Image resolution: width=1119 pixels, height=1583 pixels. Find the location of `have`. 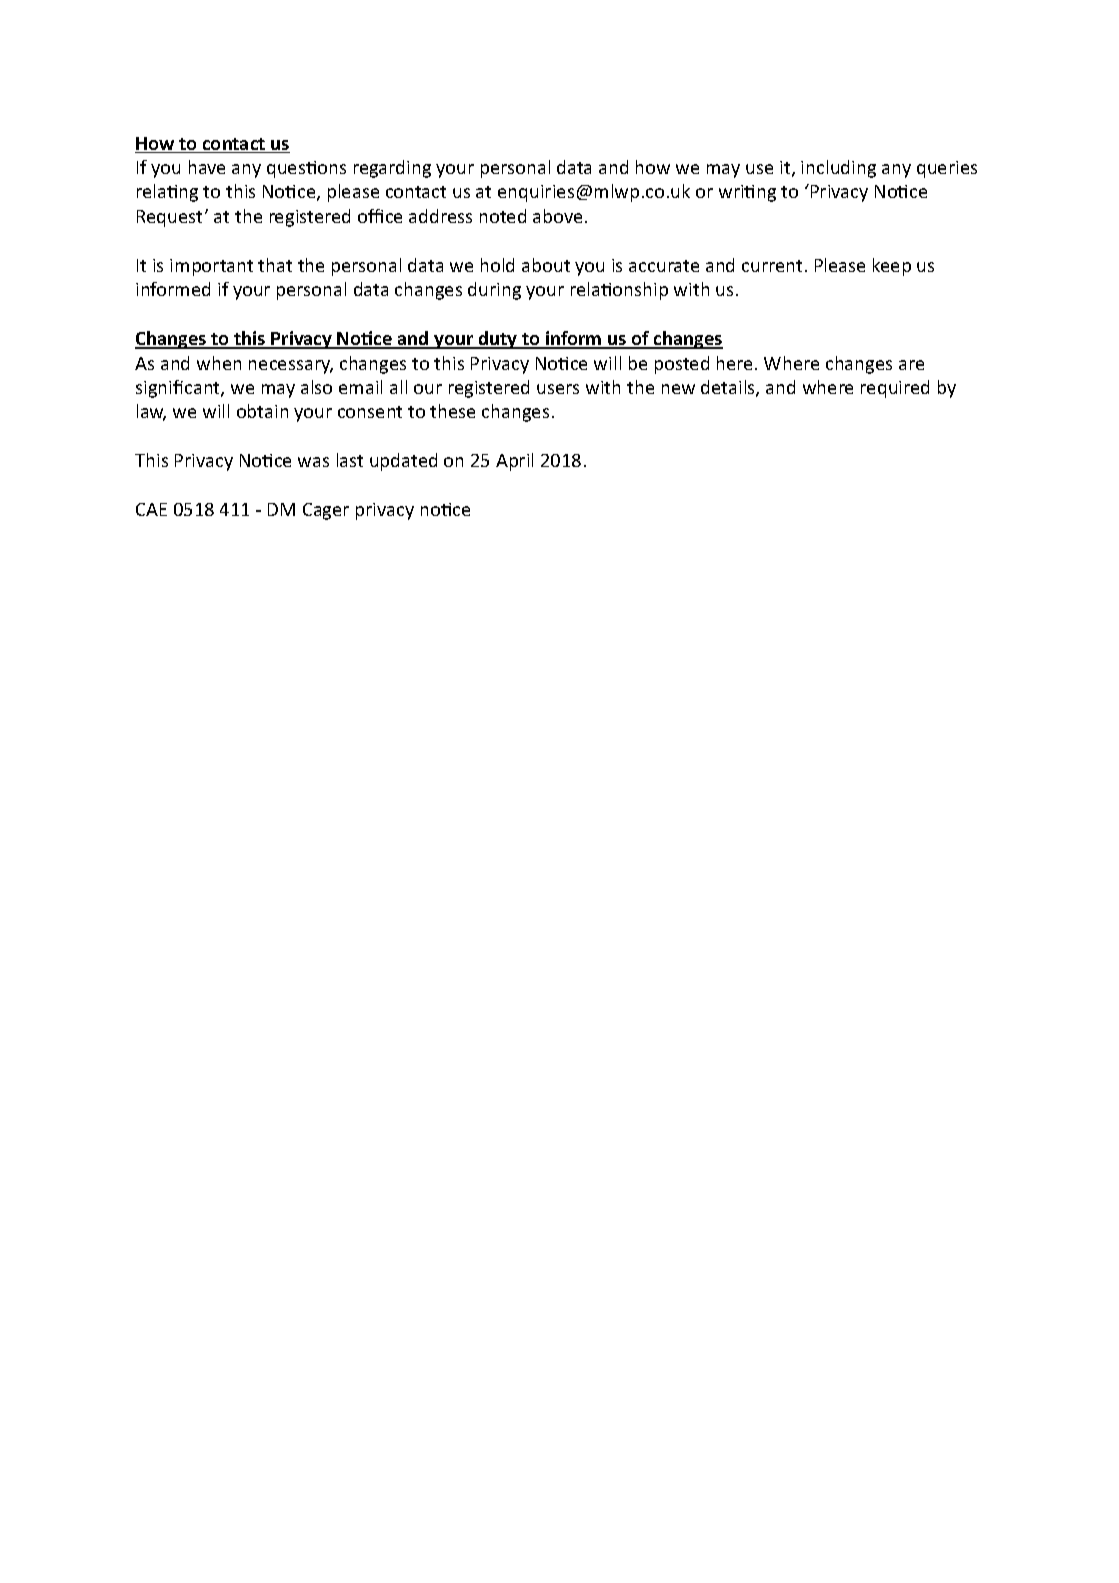

have is located at coordinates (207, 167).
